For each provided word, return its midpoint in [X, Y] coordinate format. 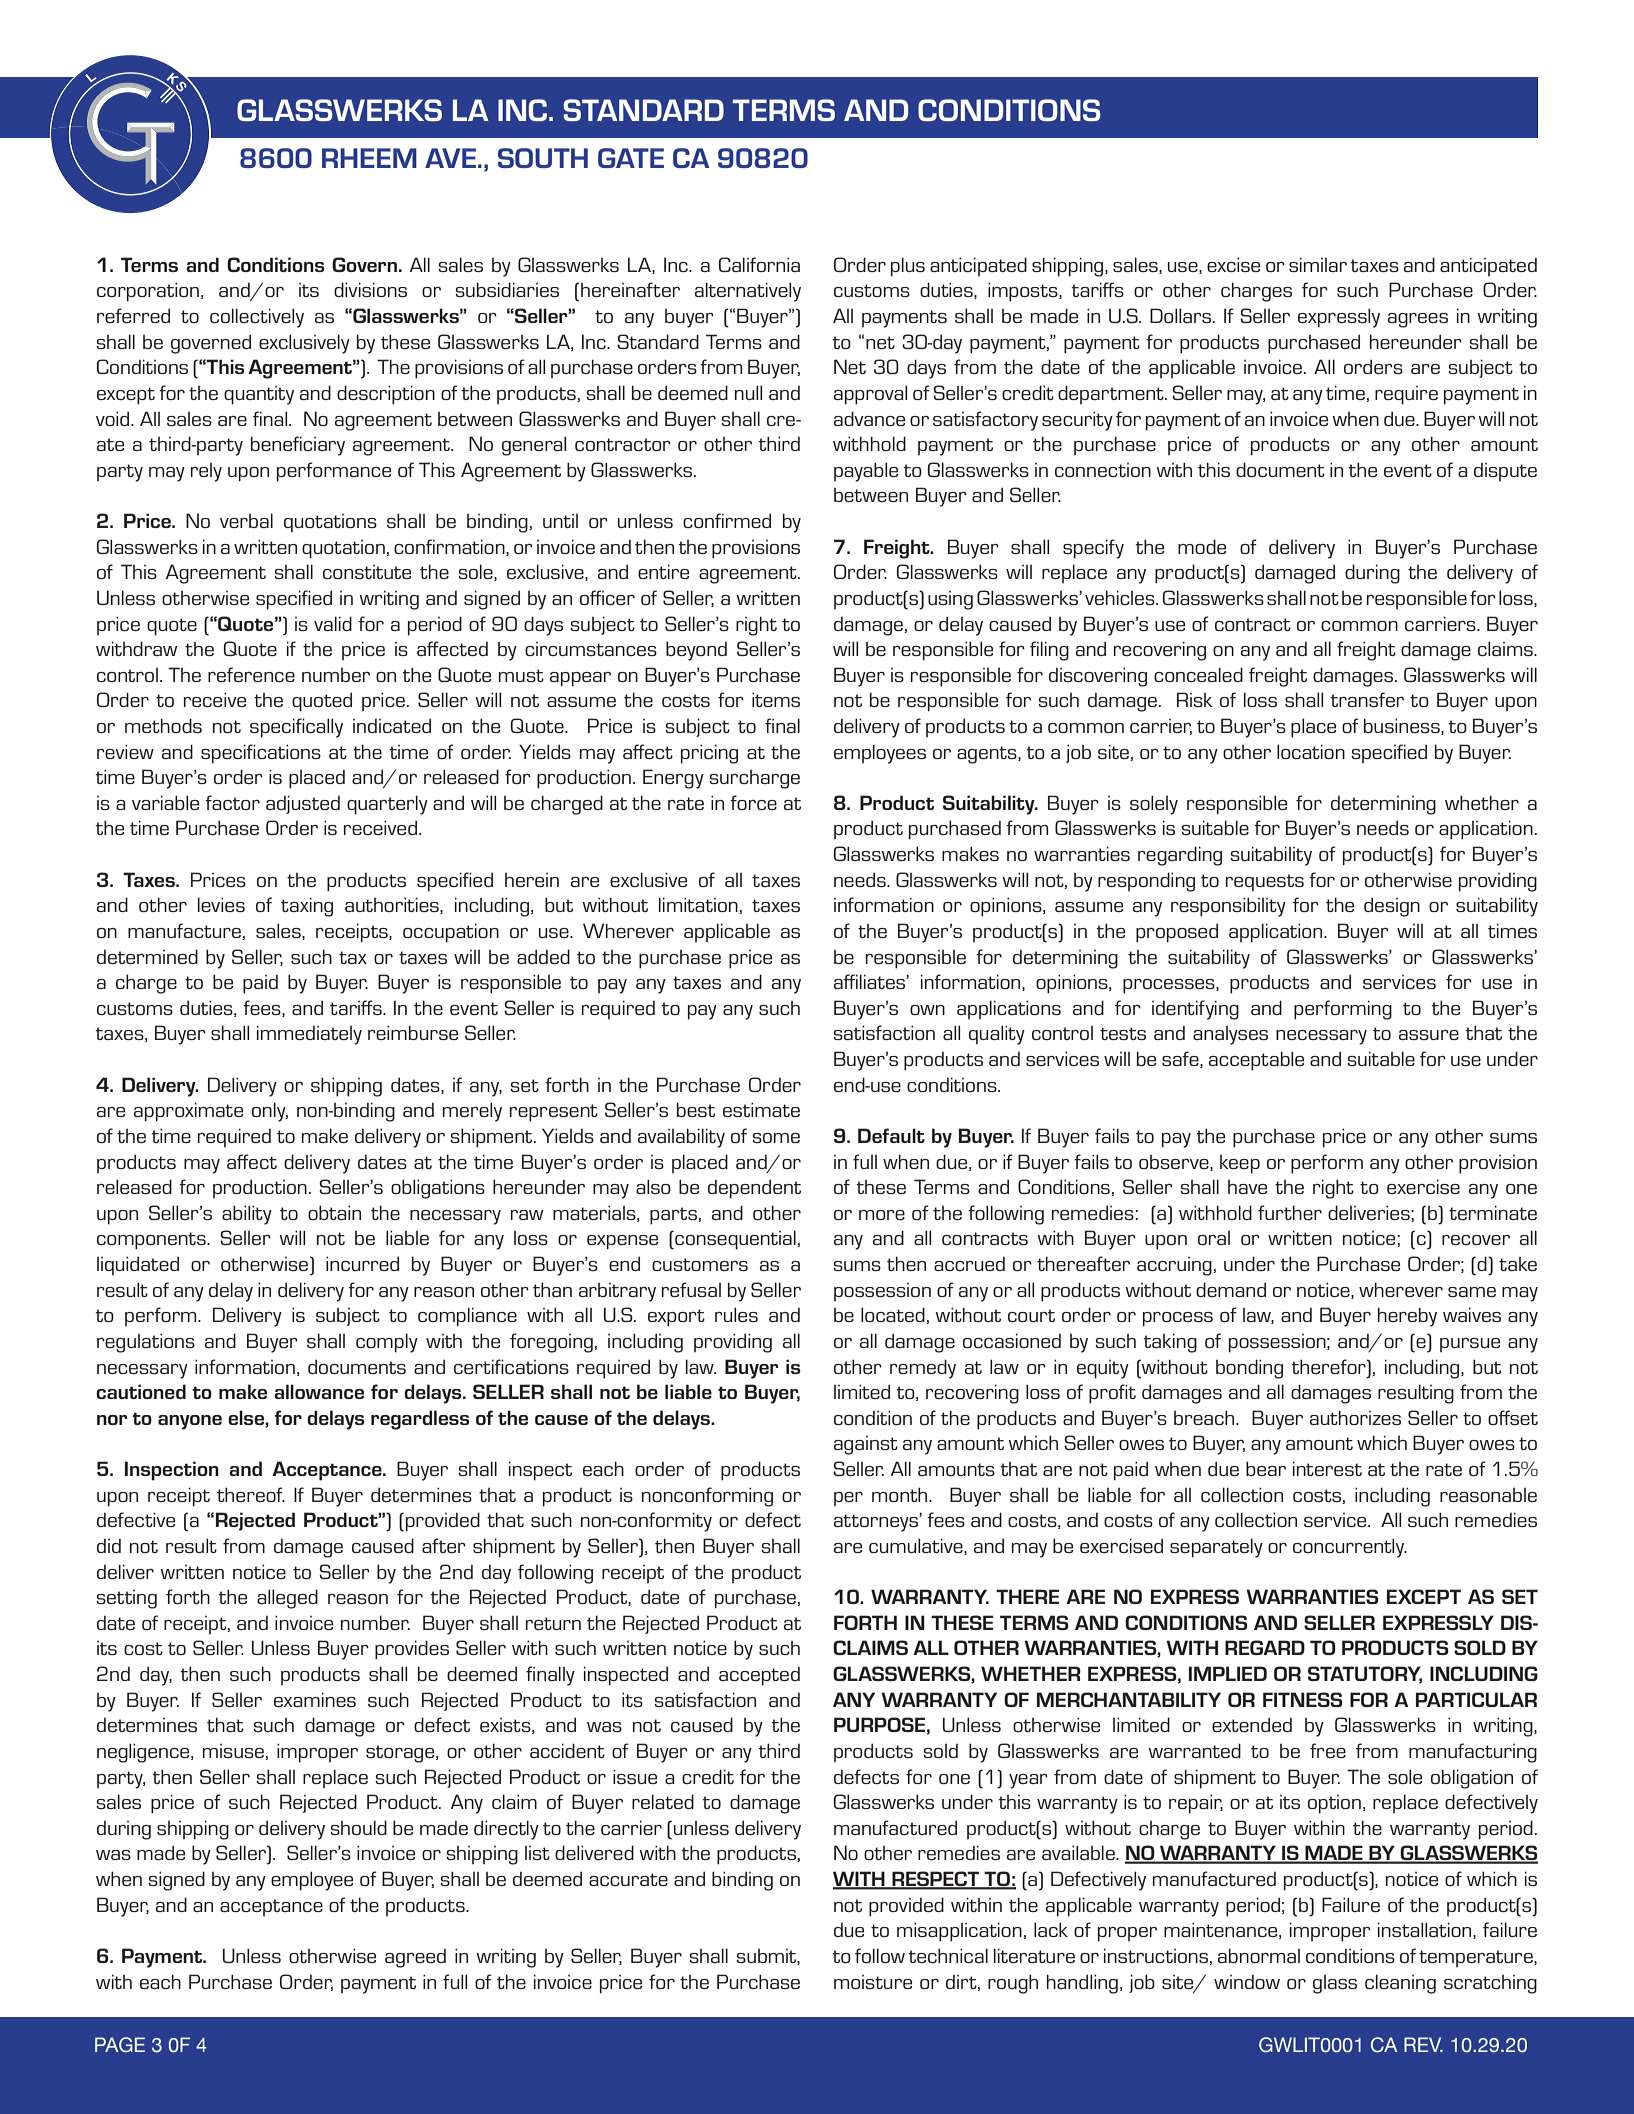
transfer [1367, 699]
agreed [415, 1958]
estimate [761, 1109]
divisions [370, 289]
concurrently [1350, 1548]
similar [1318, 264]
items [776, 699]
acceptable [1256, 1061]
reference [251, 674]
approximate [188, 1112]
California [759, 264]
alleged [287, 1599]
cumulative [917, 1546]
